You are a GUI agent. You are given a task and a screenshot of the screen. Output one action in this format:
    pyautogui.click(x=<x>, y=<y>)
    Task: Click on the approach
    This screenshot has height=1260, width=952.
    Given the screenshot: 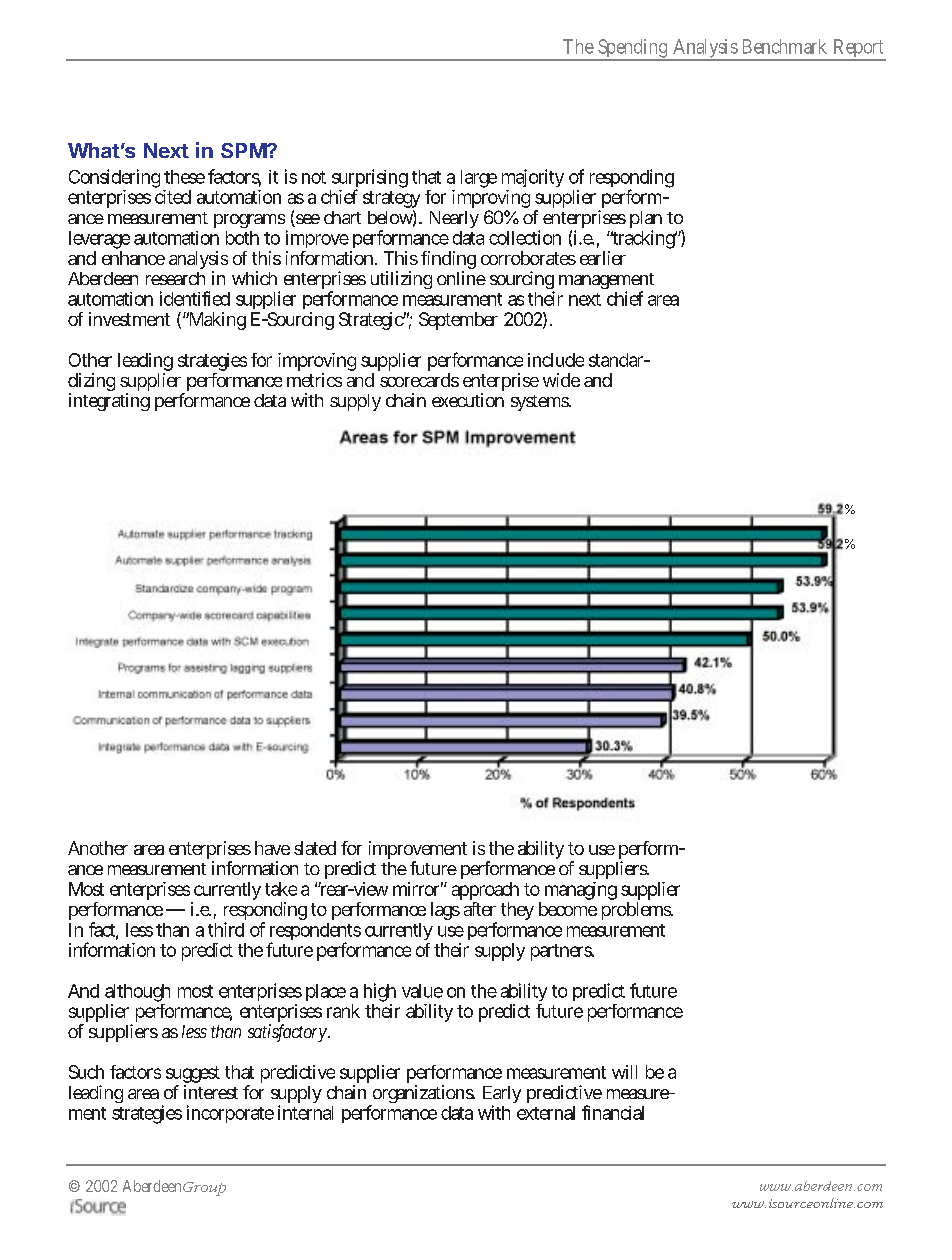 What is the action you would take?
    pyautogui.click(x=485, y=892)
